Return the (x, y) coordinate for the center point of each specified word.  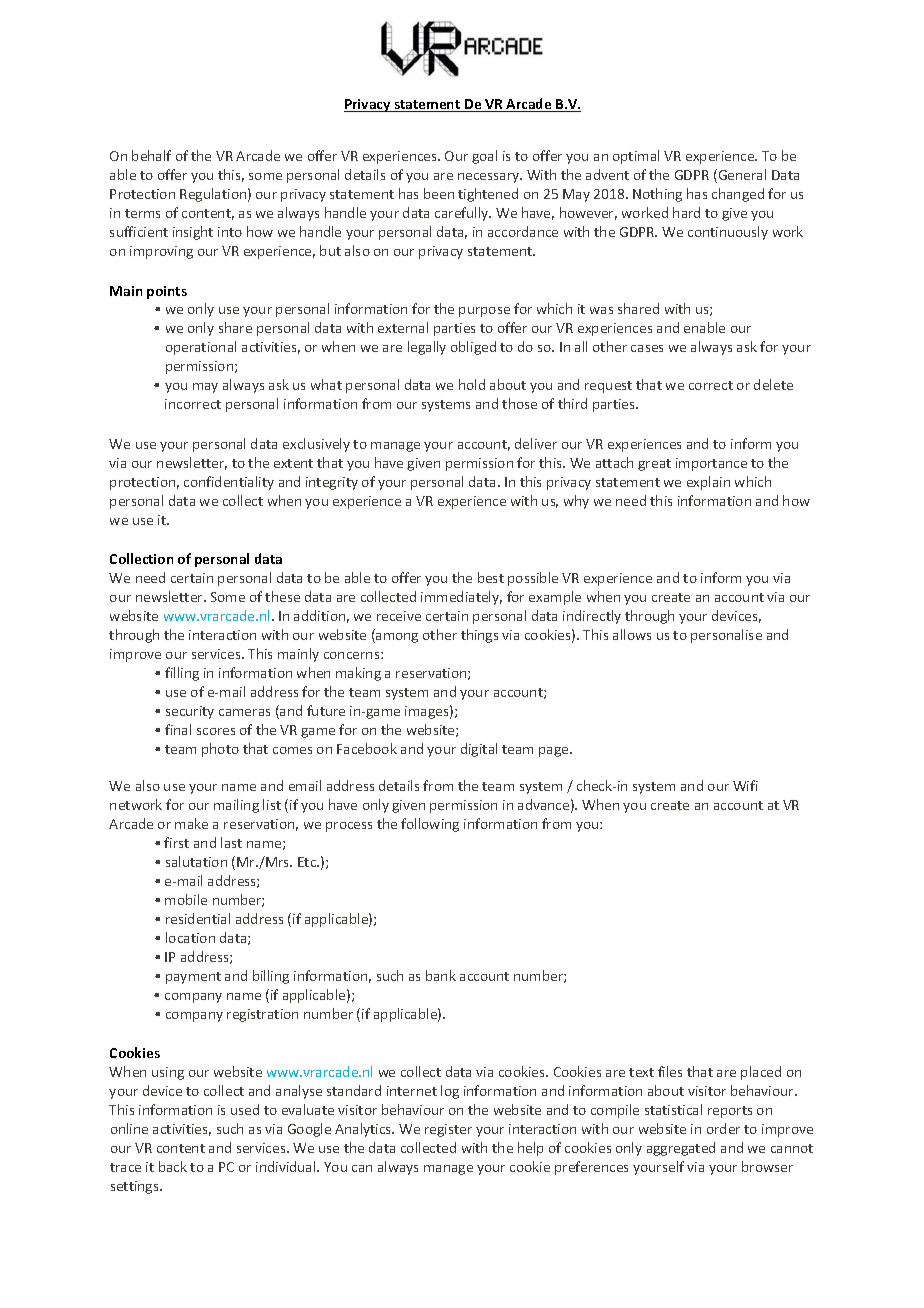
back (173, 1166)
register (448, 1130)
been (439, 193)
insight (193, 233)
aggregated (681, 1149)
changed (738, 195)
